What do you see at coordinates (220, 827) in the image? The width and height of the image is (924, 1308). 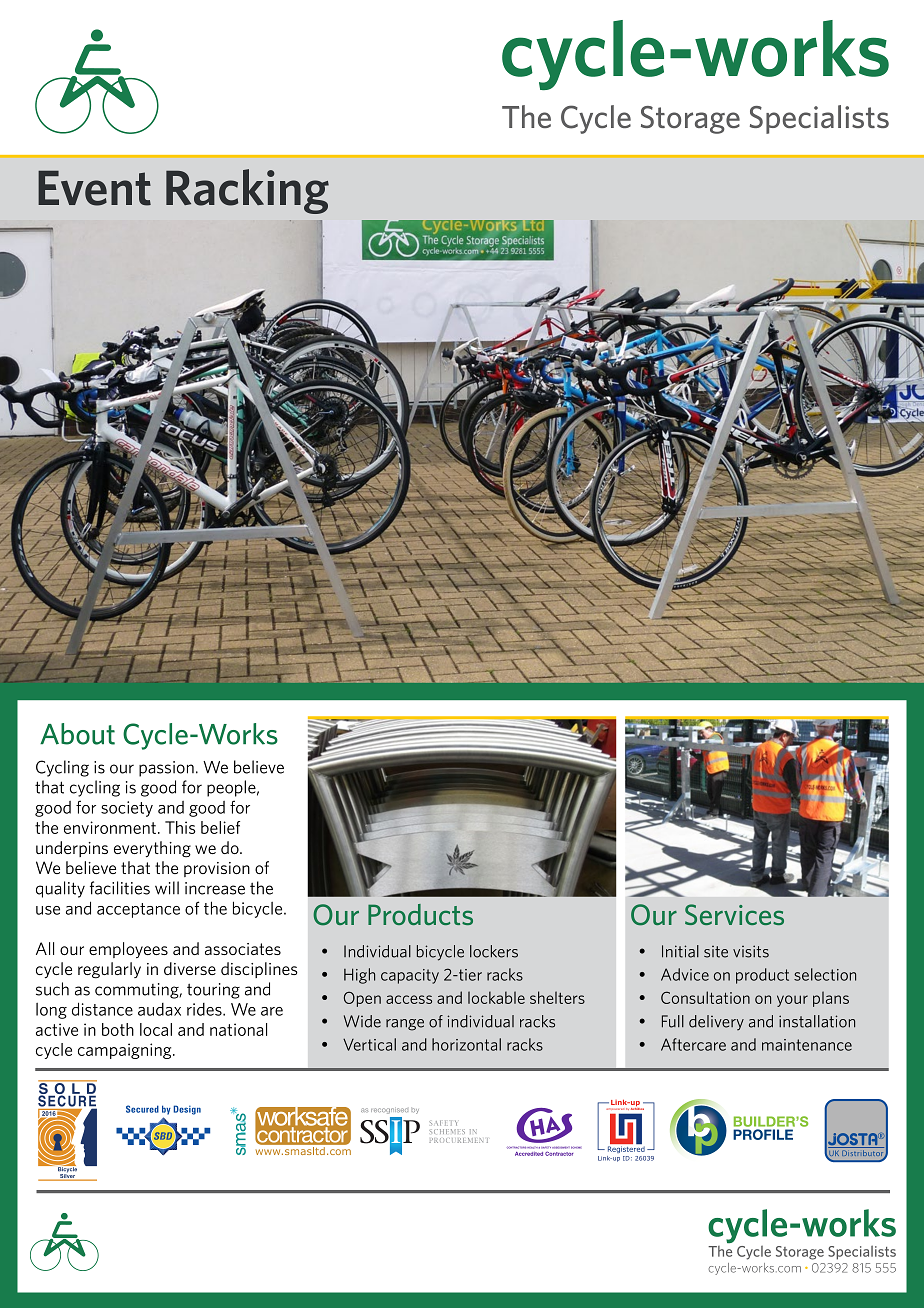 I see `belief` at bounding box center [220, 827].
